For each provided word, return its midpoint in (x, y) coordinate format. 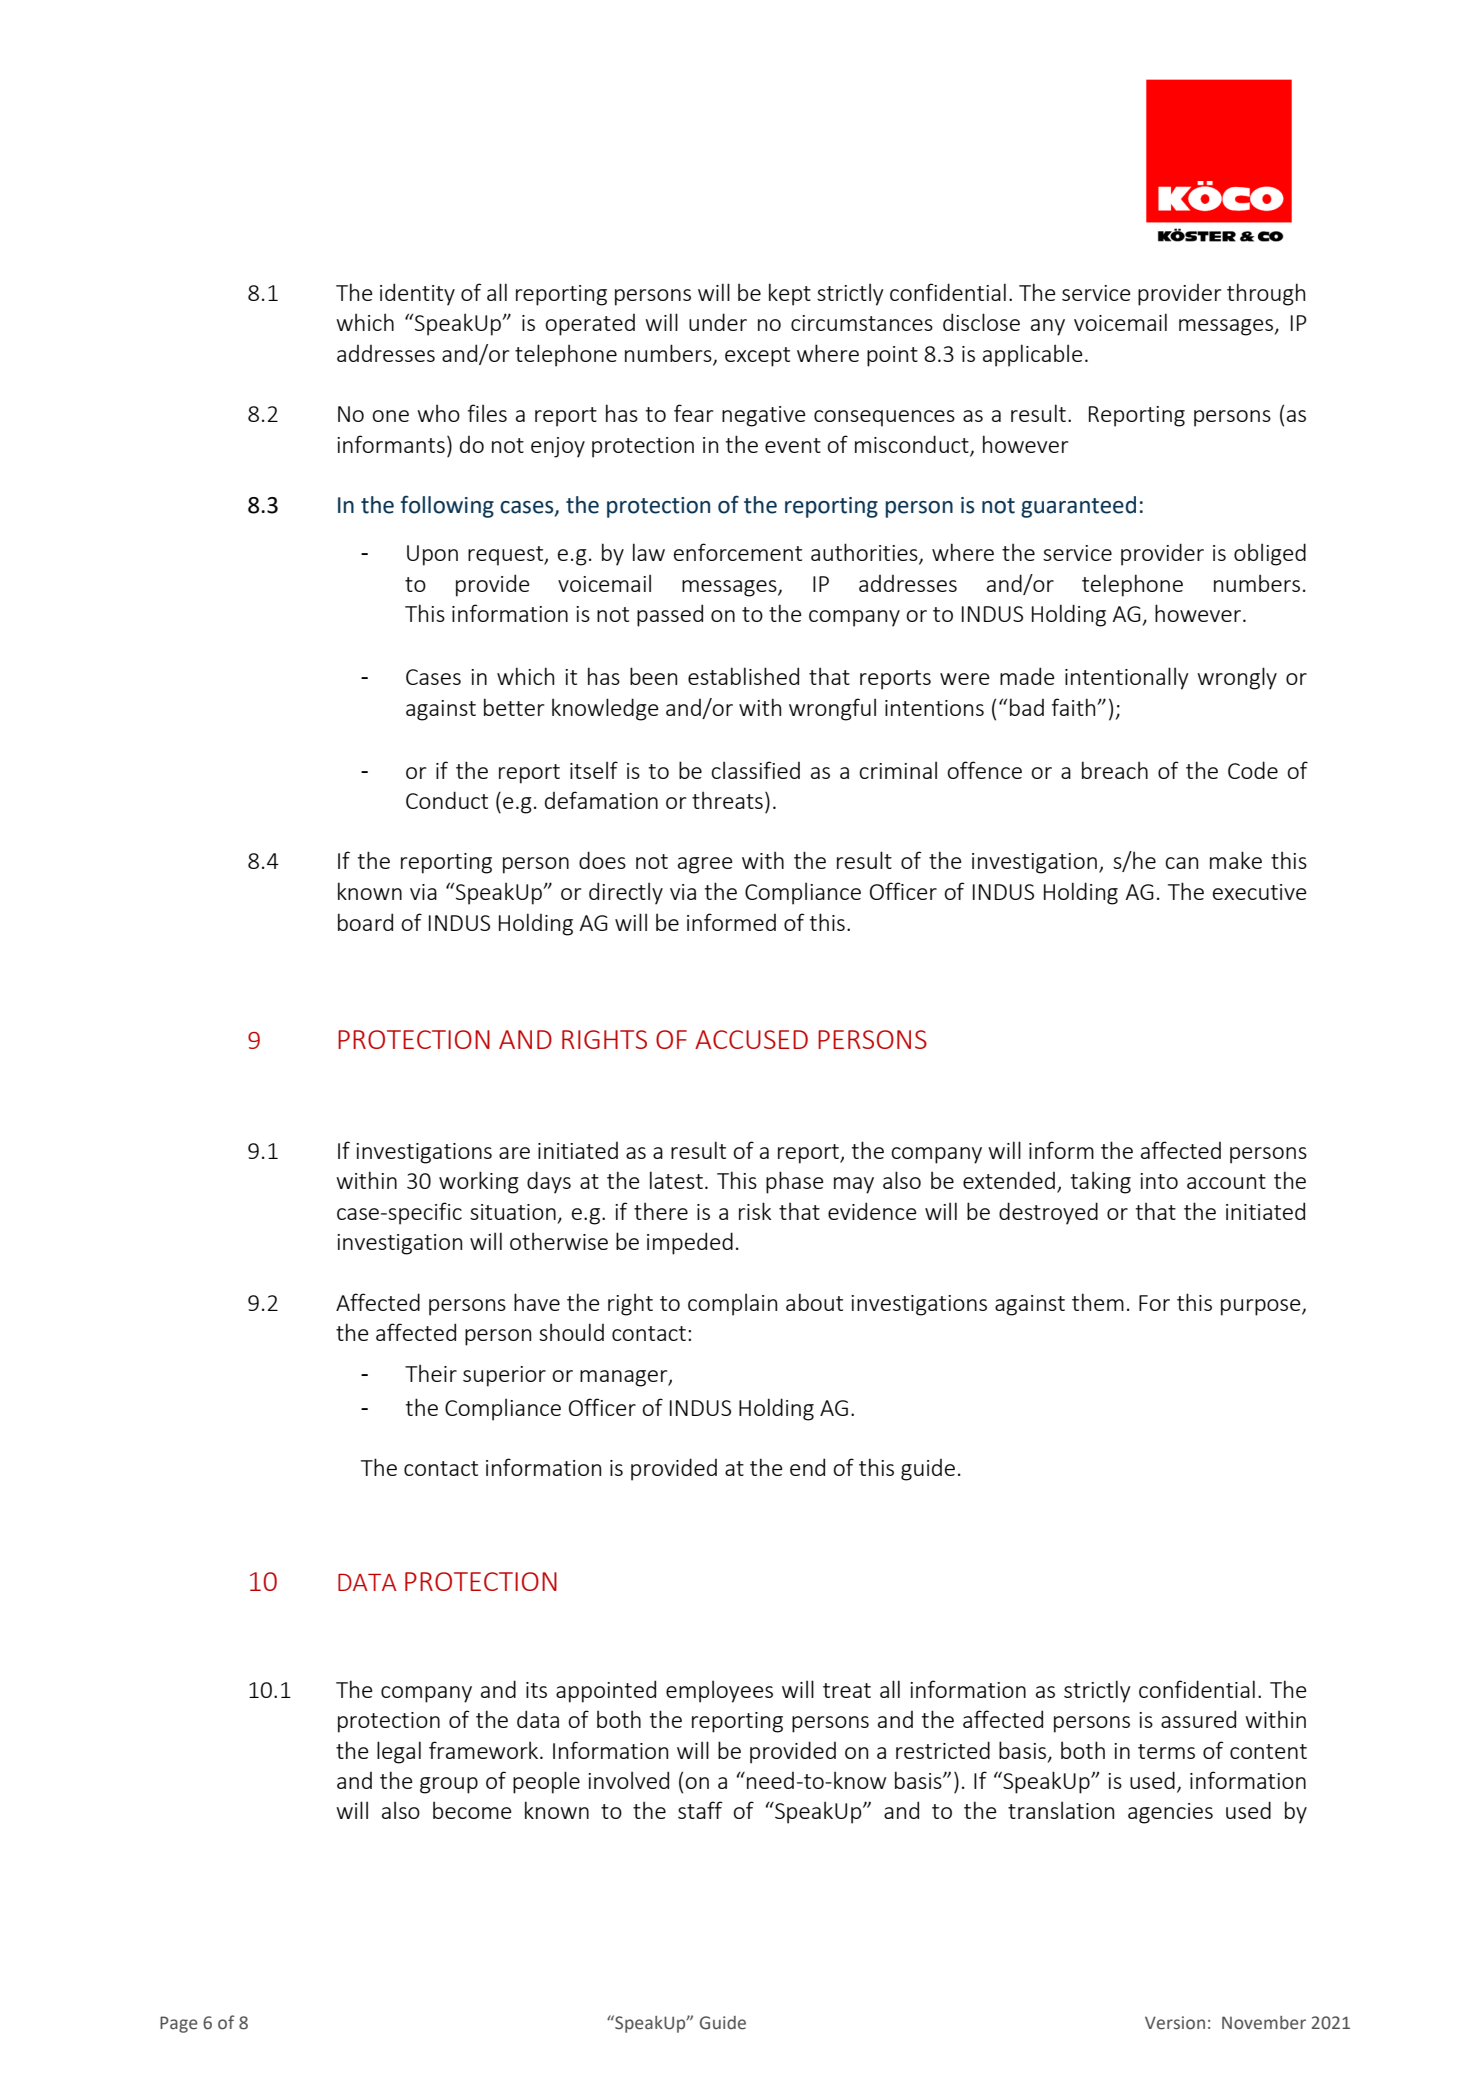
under (718, 322)
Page (179, 2024)
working (479, 1182)
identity (417, 294)
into (1159, 1181)
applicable (1032, 355)
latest (676, 1180)
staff (700, 1810)
